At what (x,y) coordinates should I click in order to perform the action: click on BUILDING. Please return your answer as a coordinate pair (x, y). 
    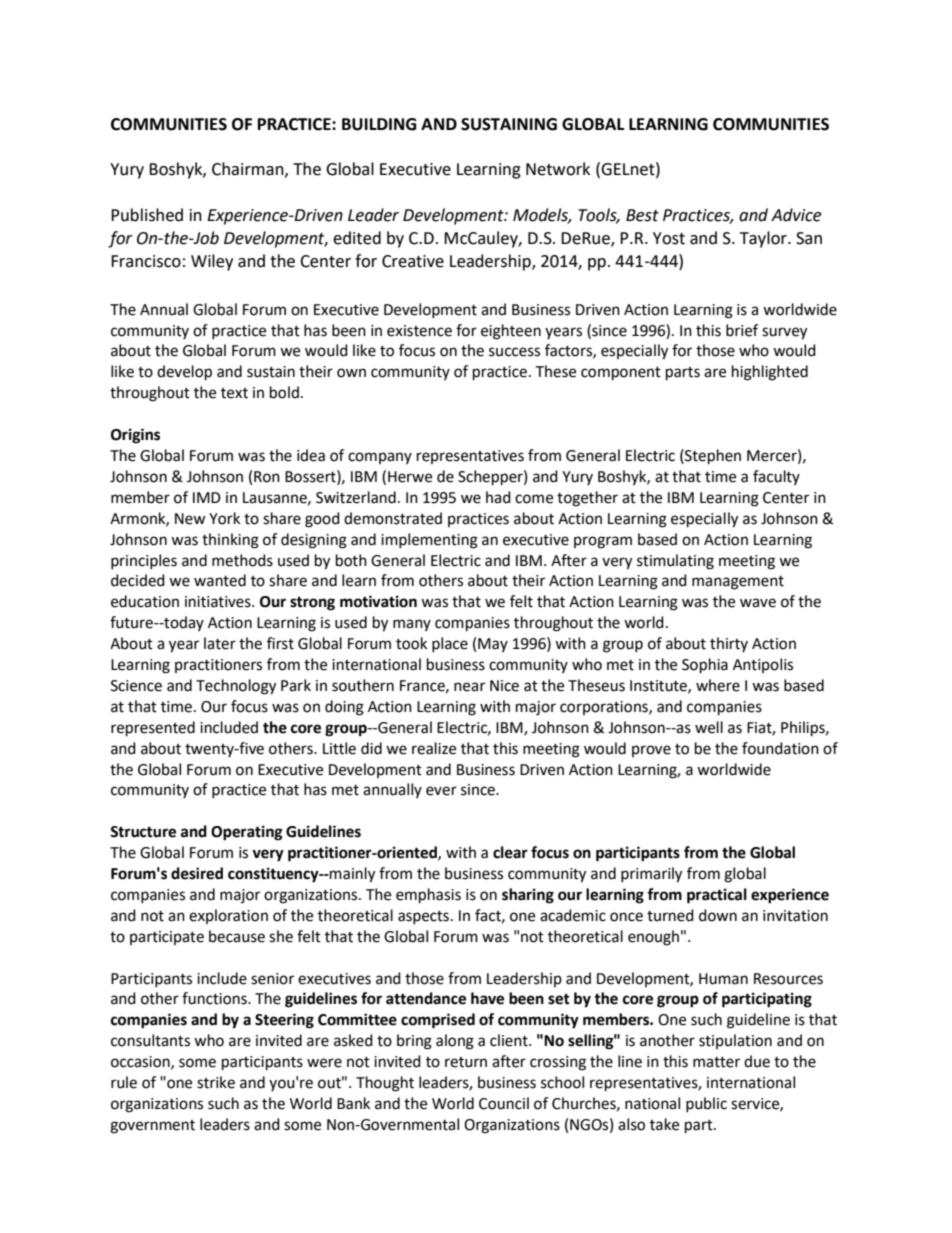
    Looking at the image, I should click on (379, 124).
